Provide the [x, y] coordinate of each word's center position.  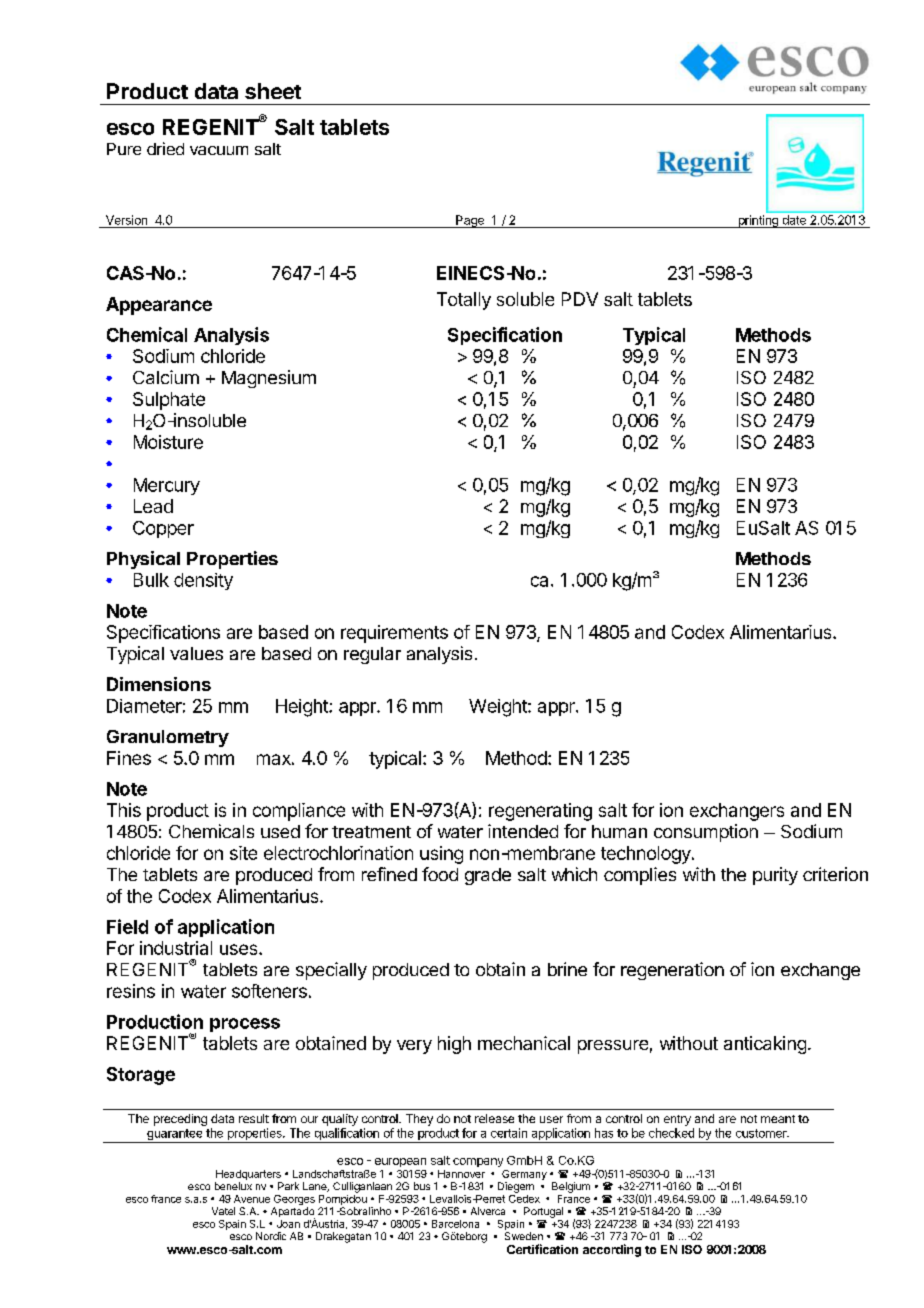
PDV [580, 299]
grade [488, 876]
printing [758, 221]
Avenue [252, 1199]
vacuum [219, 150]
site [243, 853]
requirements [394, 634]
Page [470, 221]
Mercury [167, 486]
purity [775, 876]
